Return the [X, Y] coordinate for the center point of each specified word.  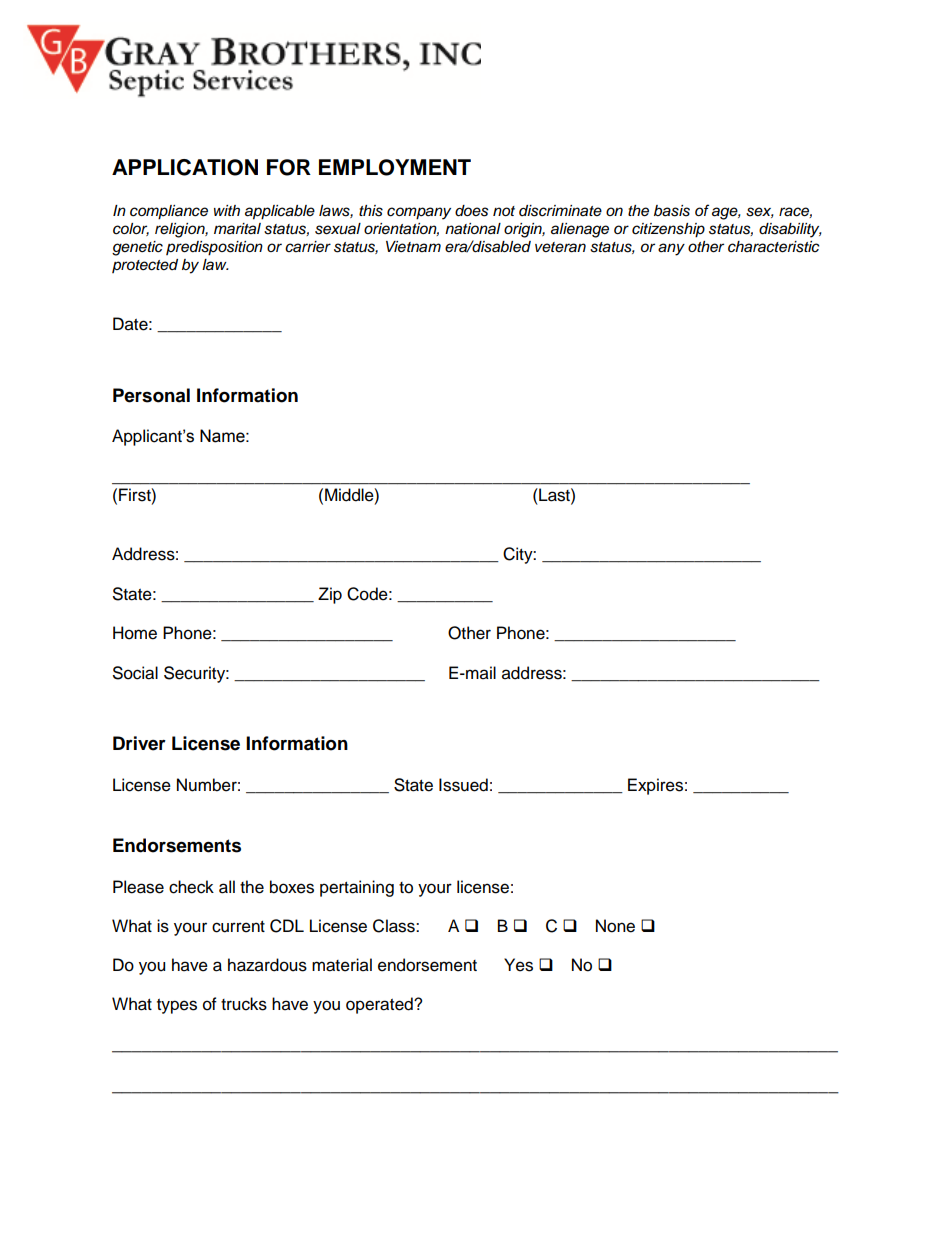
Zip [330, 595]
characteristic [774, 247]
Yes [518, 965]
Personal [151, 395]
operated [380, 1005]
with [227, 210]
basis [672, 211]
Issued [463, 785]
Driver [139, 743]
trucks [244, 1004]
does [472, 211]
